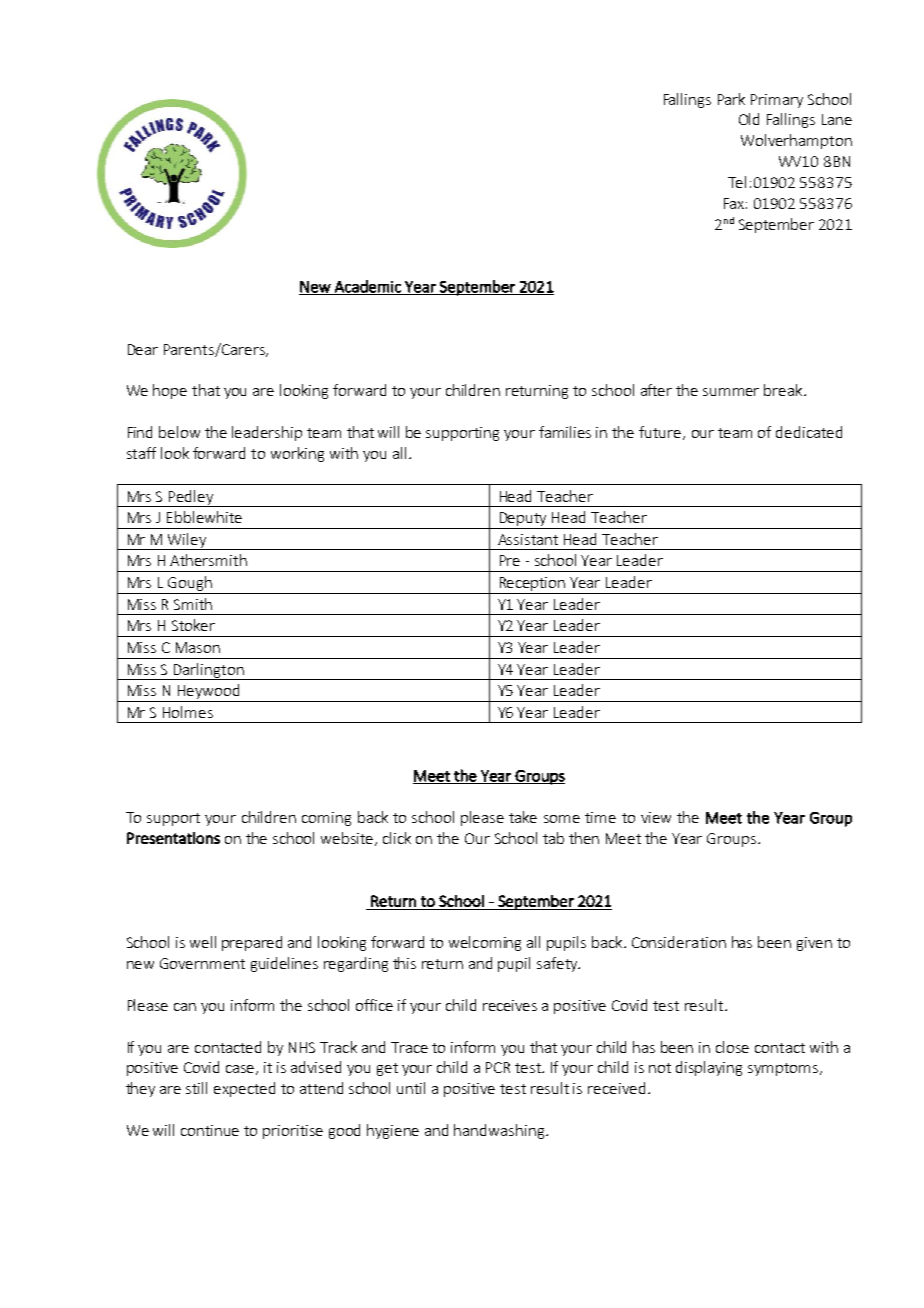 The width and height of the screenshot is (924, 1308). Describe the element at coordinates (188, 712) in the screenshot. I see `Holmes` at that location.
